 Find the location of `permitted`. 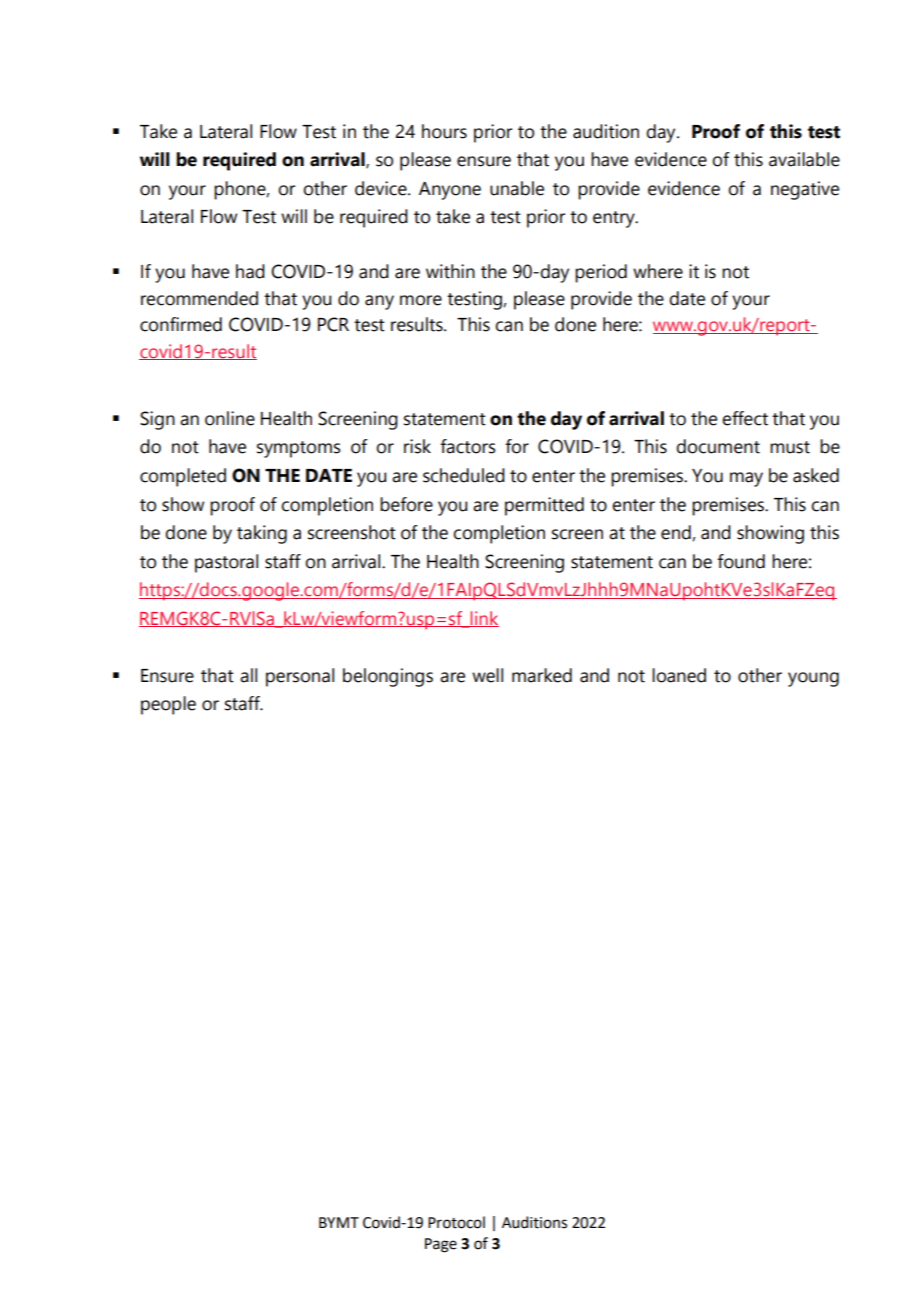

permitted is located at coordinates (544, 506).
